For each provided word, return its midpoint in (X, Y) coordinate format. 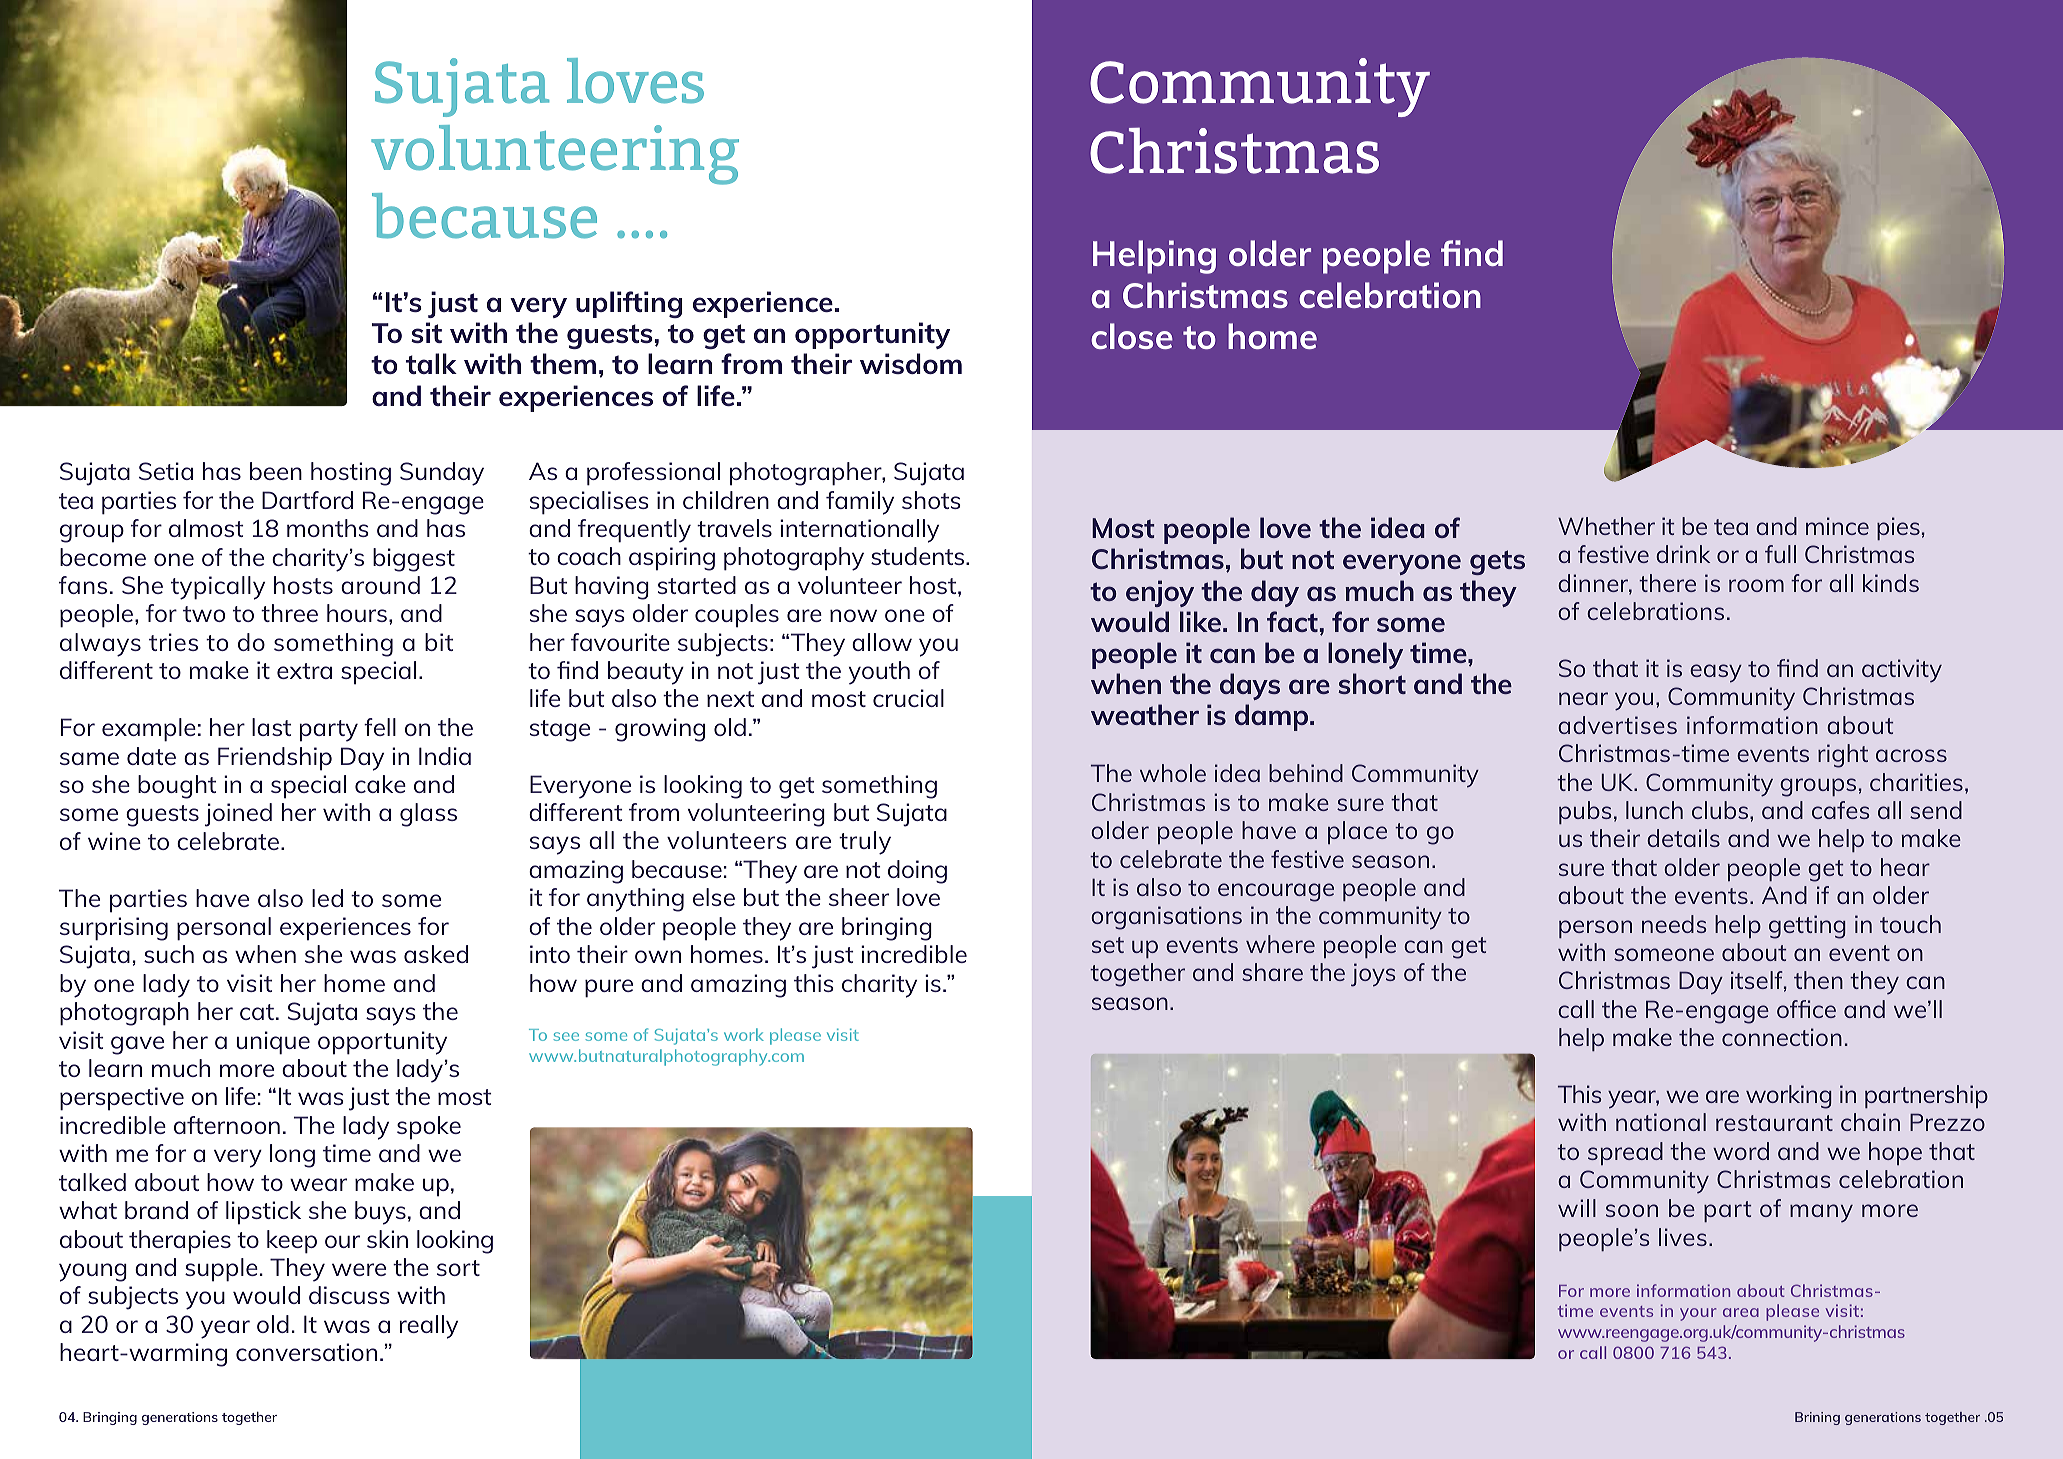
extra (304, 671)
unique (273, 1043)
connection (1782, 1037)
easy (1716, 673)
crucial (908, 698)
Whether (1606, 526)
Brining (1817, 1418)
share (1272, 972)
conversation (306, 1352)
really (428, 1327)
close (1132, 336)
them (563, 363)
